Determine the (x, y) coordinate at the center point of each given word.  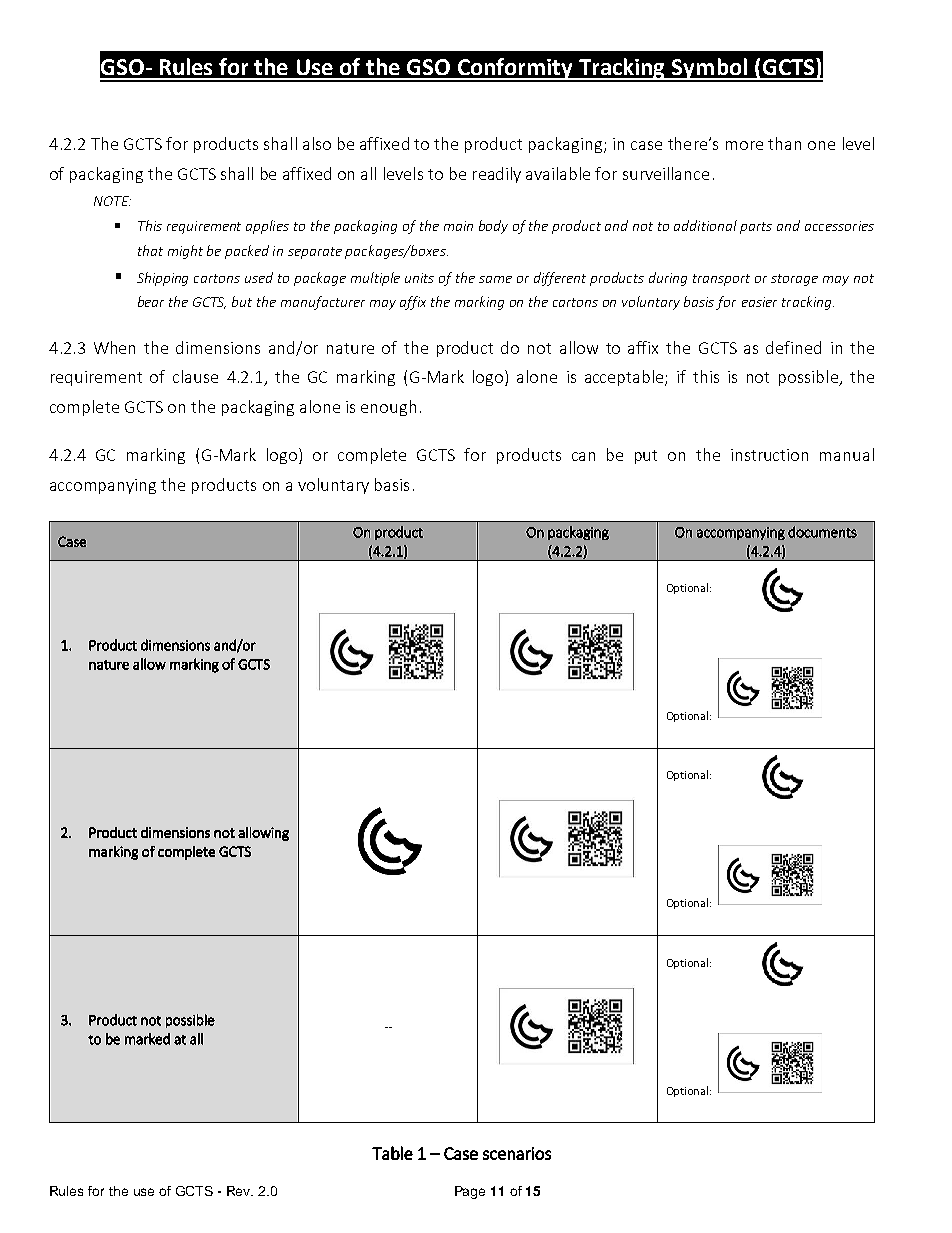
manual (847, 454)
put (646, 457)
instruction (769, 455)
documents (822, 532)
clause (195, 376)
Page (470, 1192)
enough (388, 408)
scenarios (517, 1153)
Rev (240, 1191)
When (114, 347)
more (744, 145)
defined (793, 347)
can (583, 456)
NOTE (112, 201)
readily (497, 175)
